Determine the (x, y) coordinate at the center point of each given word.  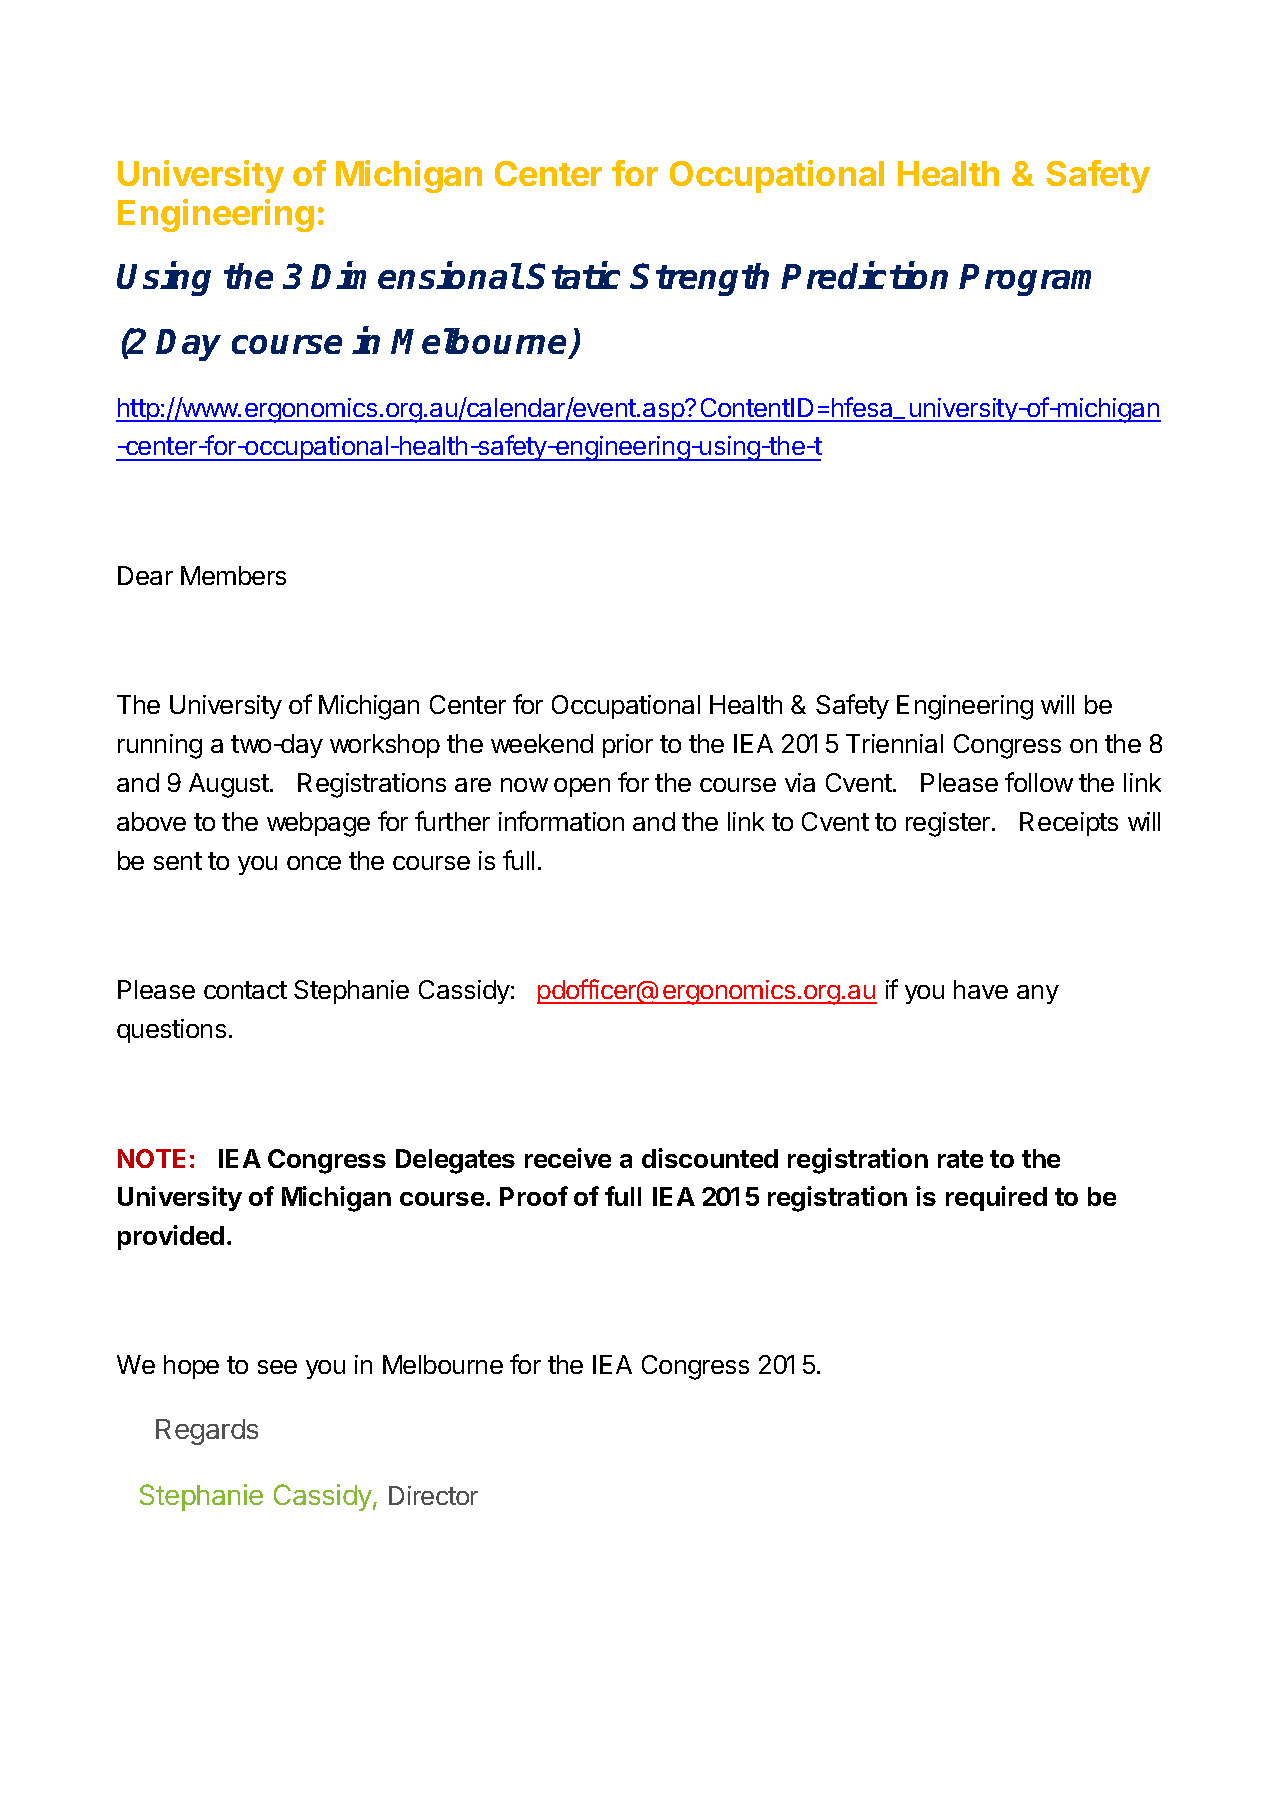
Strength (700, 279)
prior (628, 746)
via (800, 782)
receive (568, 1158)
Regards (207, 1432)
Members (233, 575)
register (949, 824)
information (561, 821)
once (314, 863)
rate (960, 1159)
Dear (145, 575)
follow (1039, 782)
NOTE (151, 1158)
